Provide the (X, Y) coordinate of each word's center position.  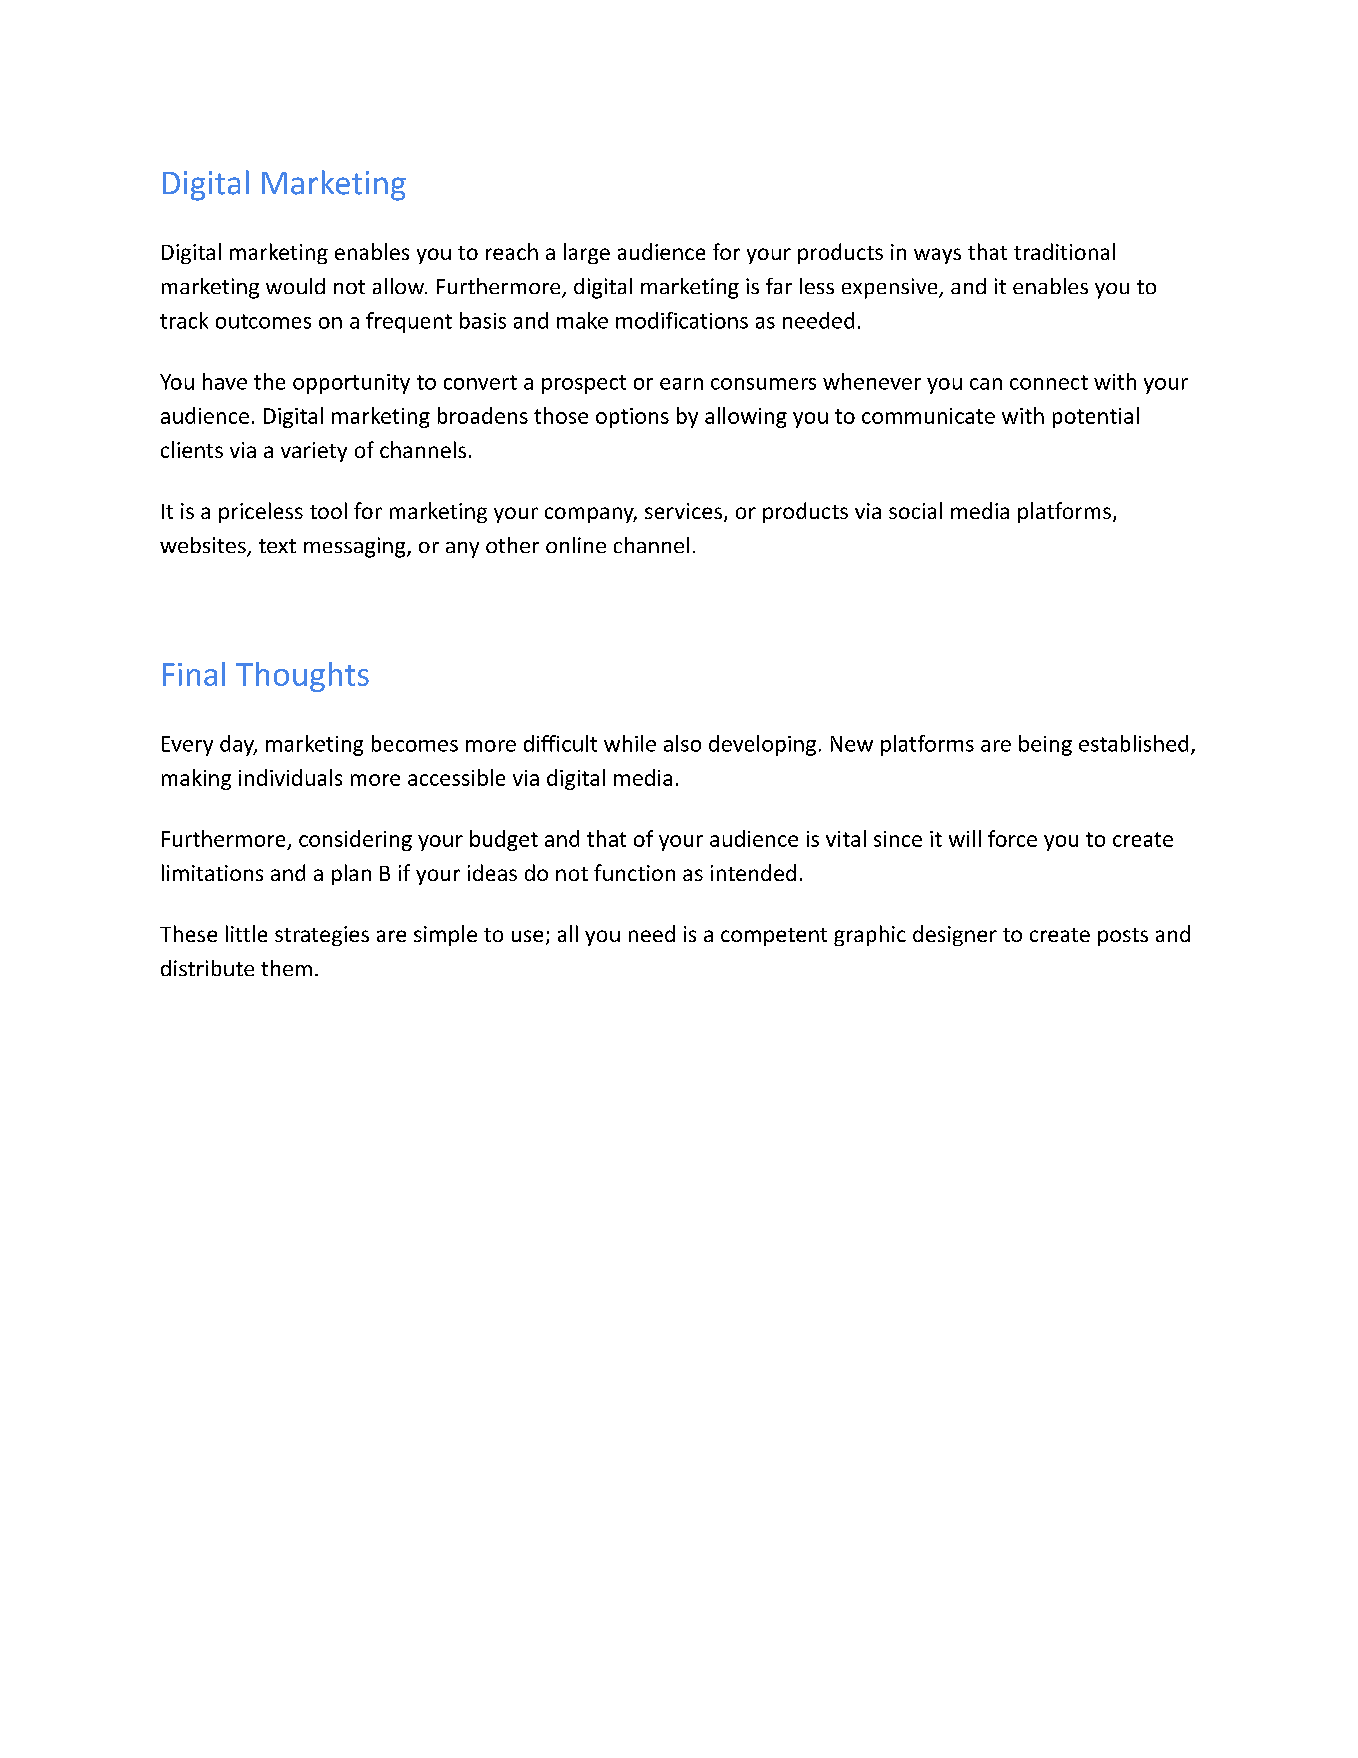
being (1045, 745)
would (295, 286)
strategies (322, 936)
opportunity (351, 384)
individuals (290, 777)
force (1012, 838)
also (682, 743)
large (587, 253)
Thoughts (302, 677)
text (277, 546)
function (634, 872)
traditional (1064, 251)
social (915, 510)
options (632, 418)
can (986, 384)
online (576, 545)
